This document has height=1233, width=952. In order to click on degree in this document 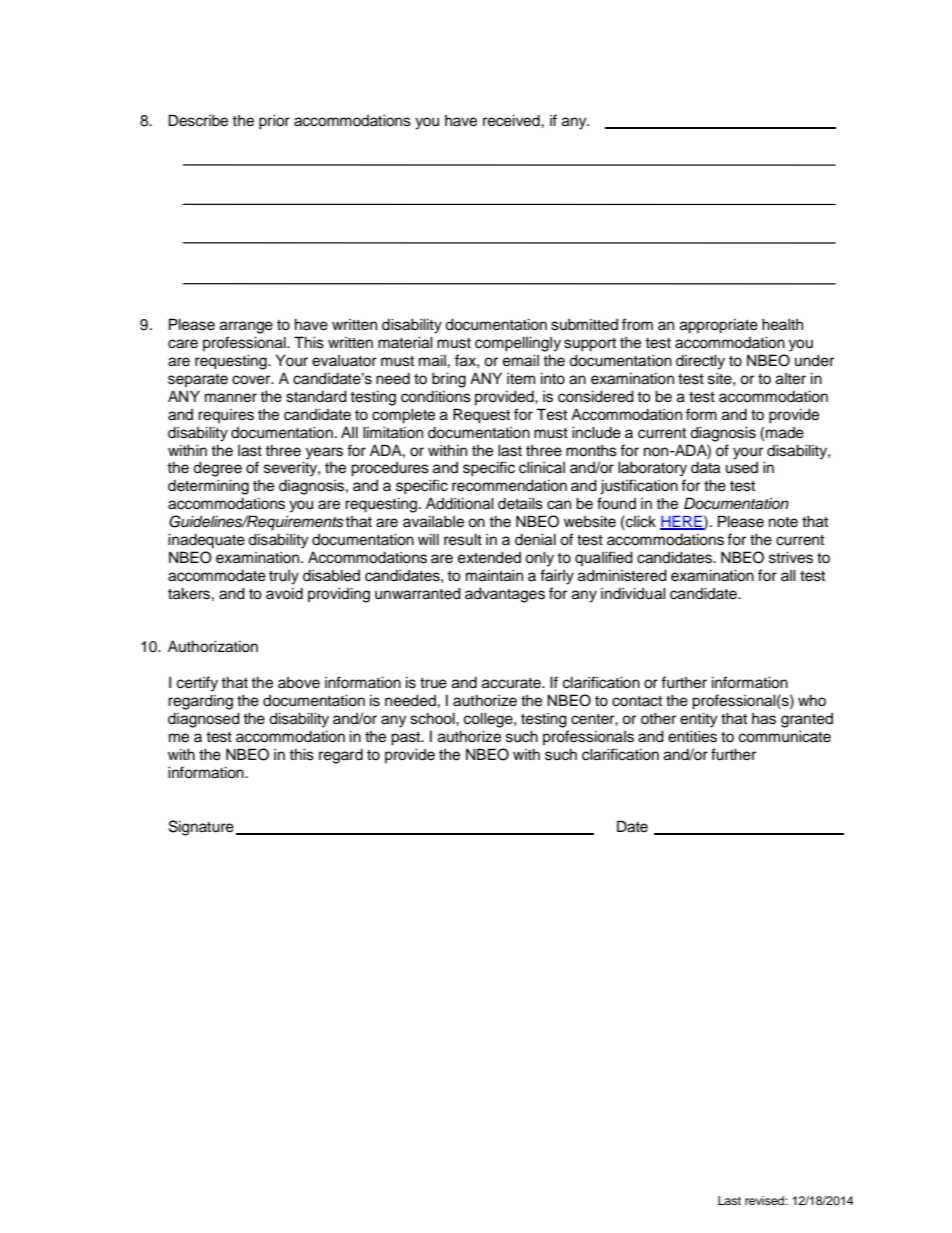, I will do `click(217, 469)`.
